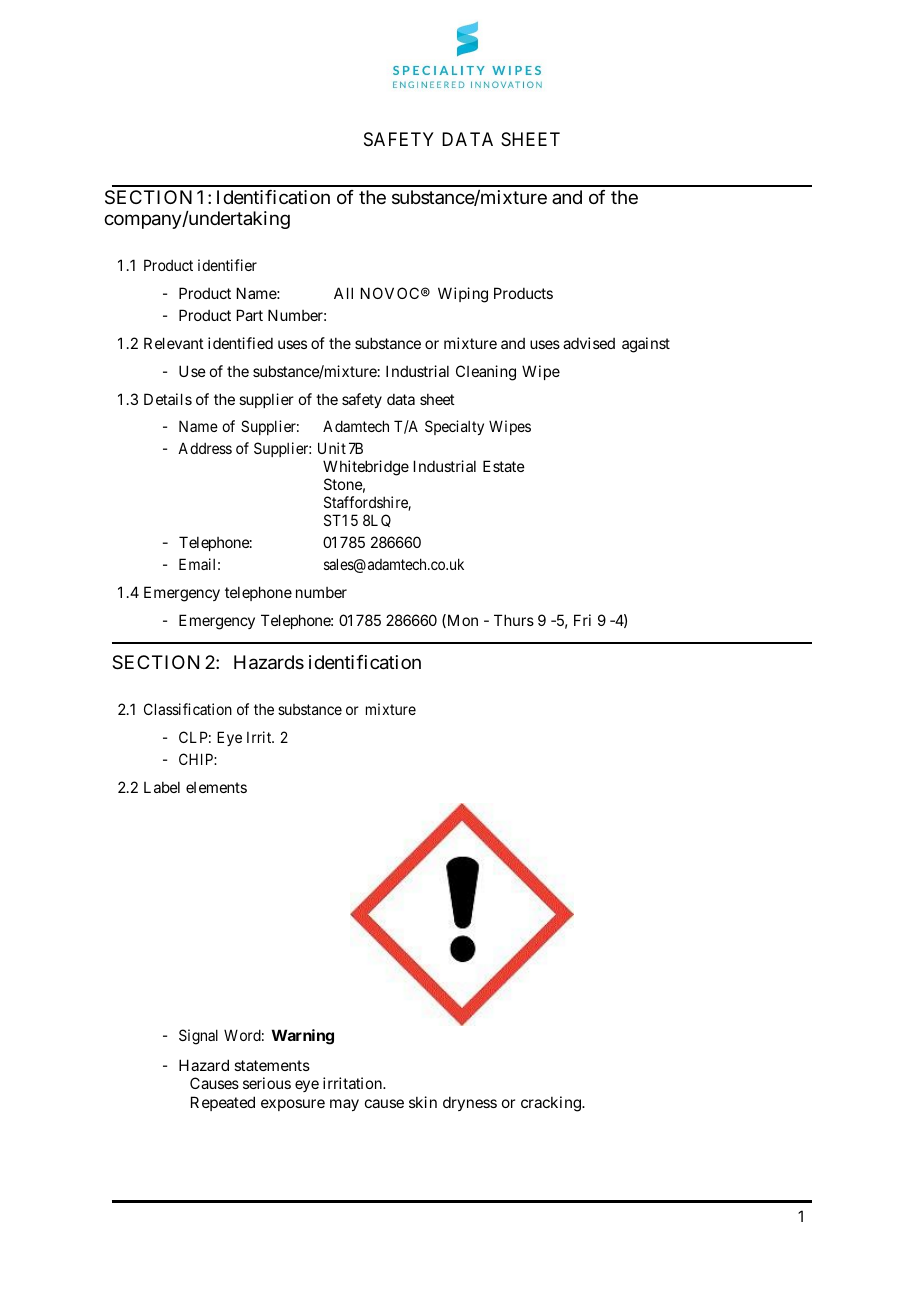 This screenshot has height=1307, width=924. Describe the element at coordinates (589, 343) in the screenshot. I see `advised` at that location.
